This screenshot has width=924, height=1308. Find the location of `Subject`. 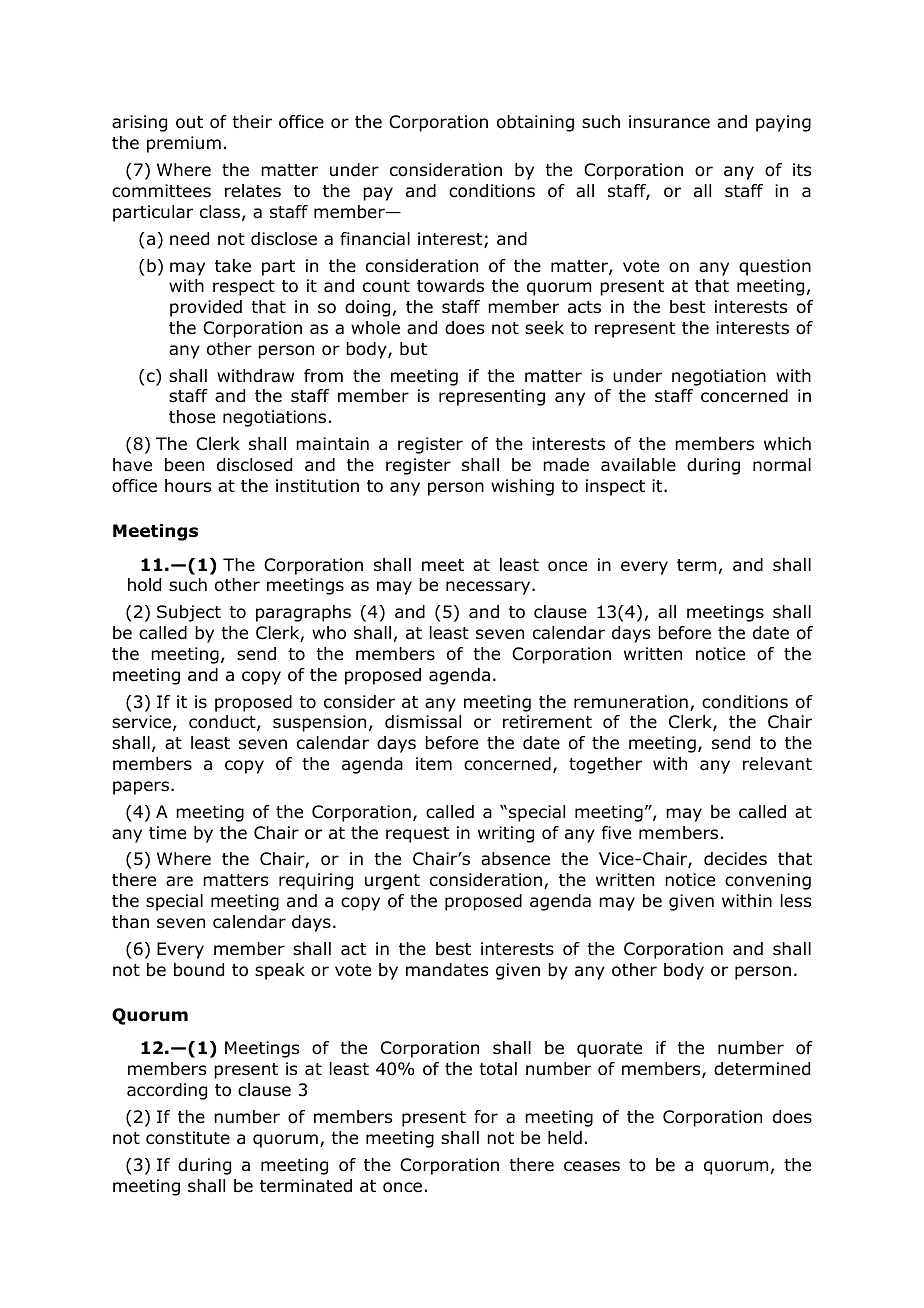

Subject is located at coordinates (189, 613).
